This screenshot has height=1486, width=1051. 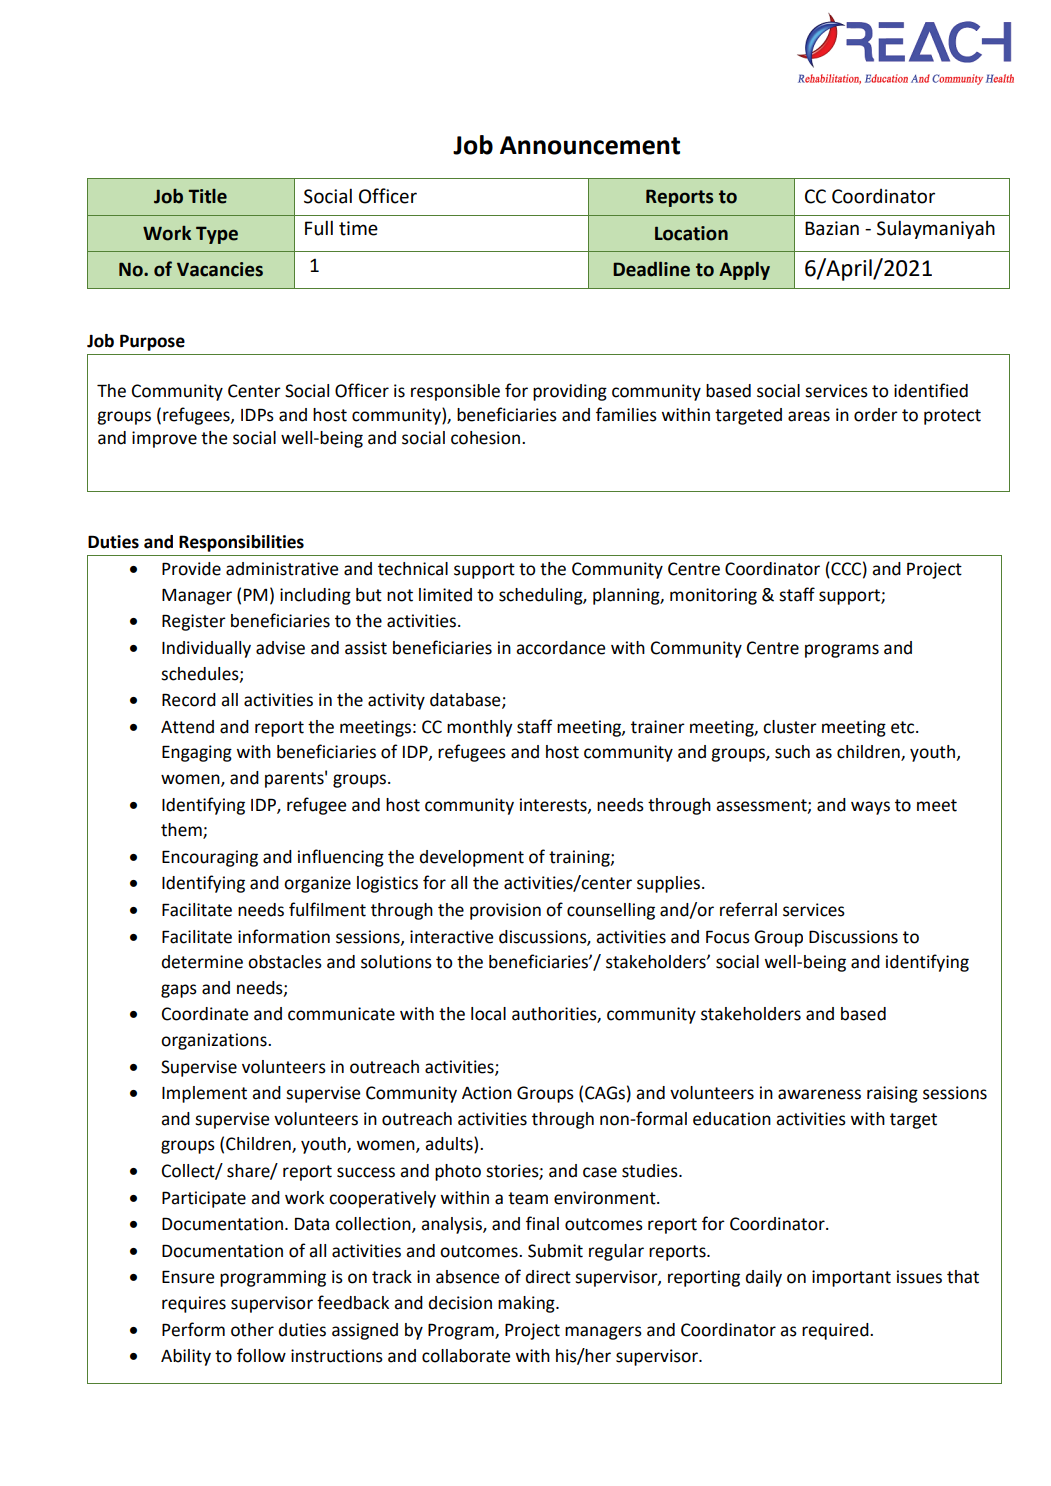 I want to click on Announcement, so click(x=590, y=145).
